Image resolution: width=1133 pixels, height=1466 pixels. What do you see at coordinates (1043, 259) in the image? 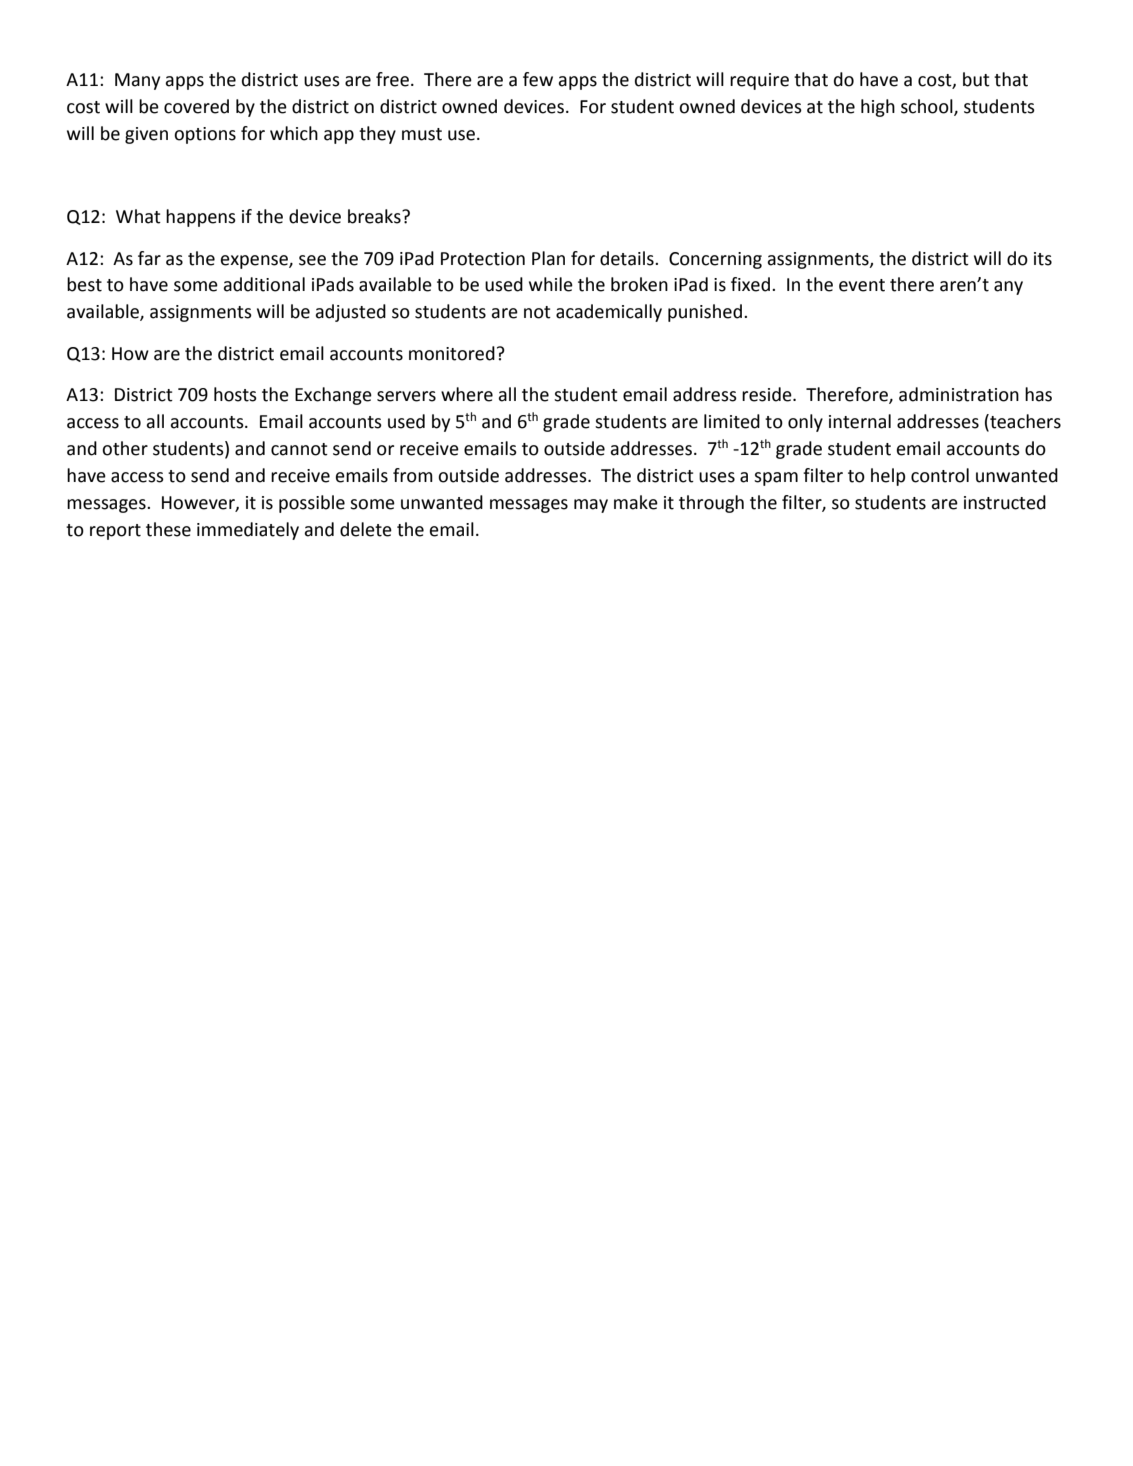
I see `its` at bounding box center [1043, 259].
